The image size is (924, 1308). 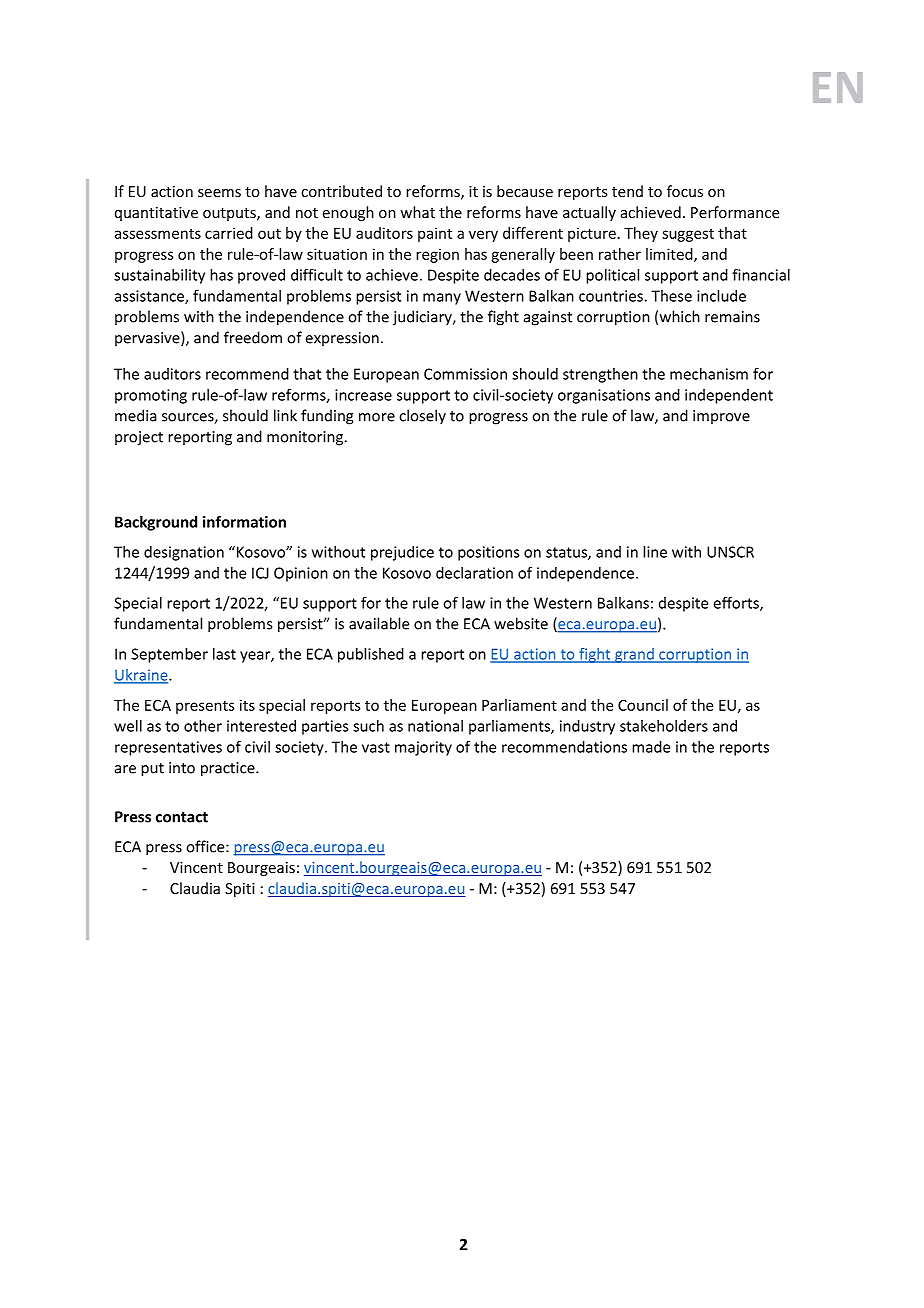 I want to click on contact, so click(x=182, y=817).
